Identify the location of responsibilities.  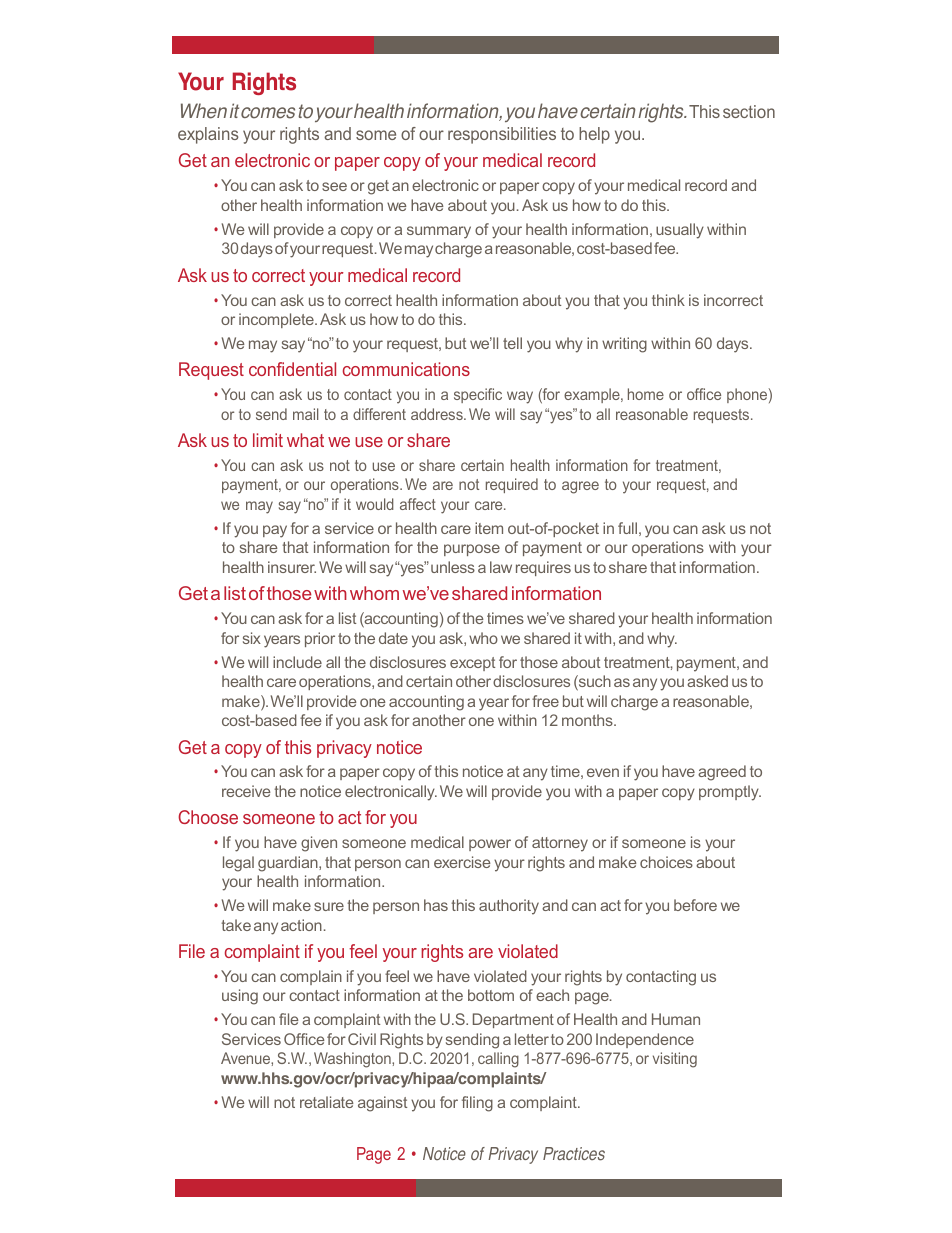
(502, 135).
